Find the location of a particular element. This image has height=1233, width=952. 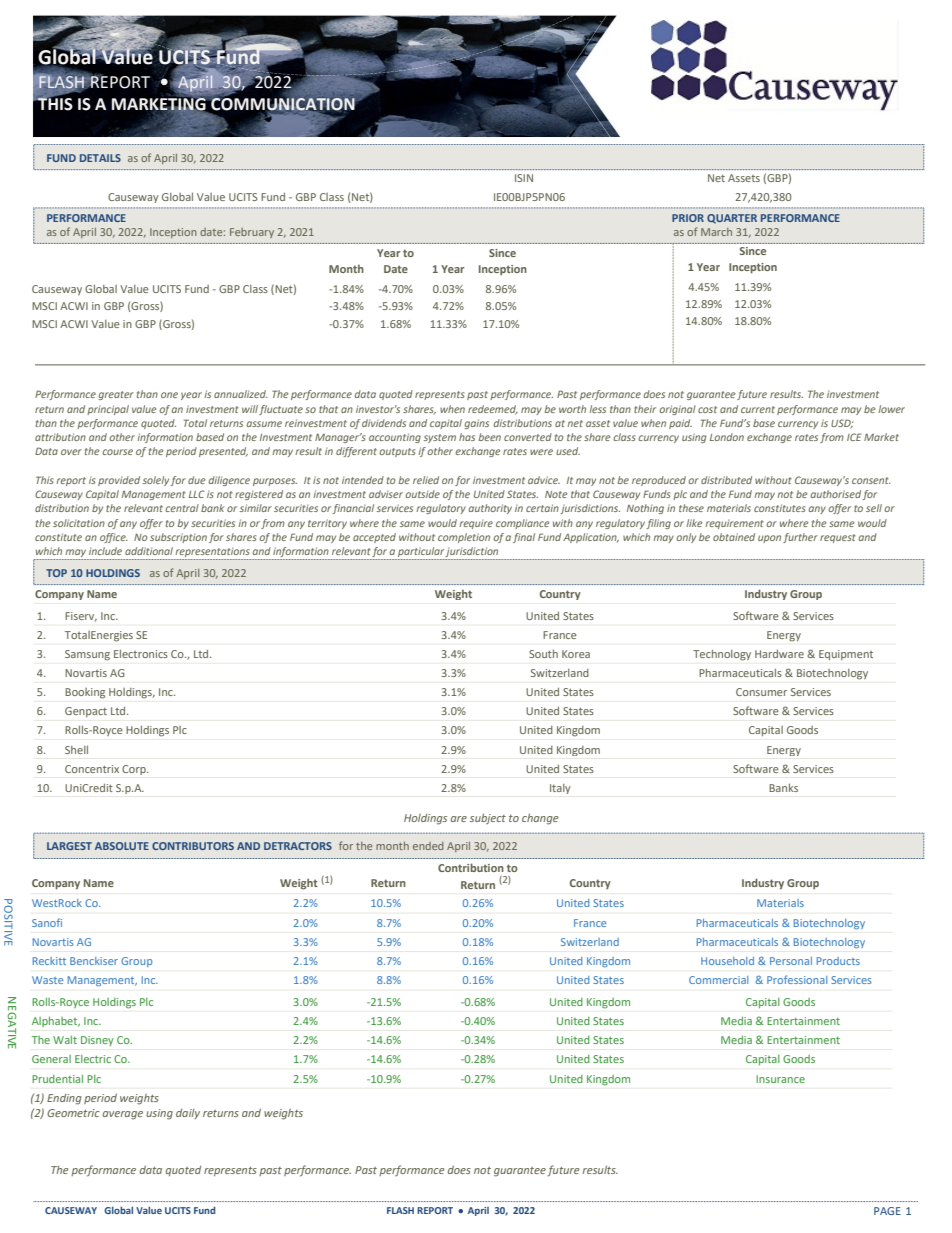

PAGE is located at coordinates (887, 1211).
